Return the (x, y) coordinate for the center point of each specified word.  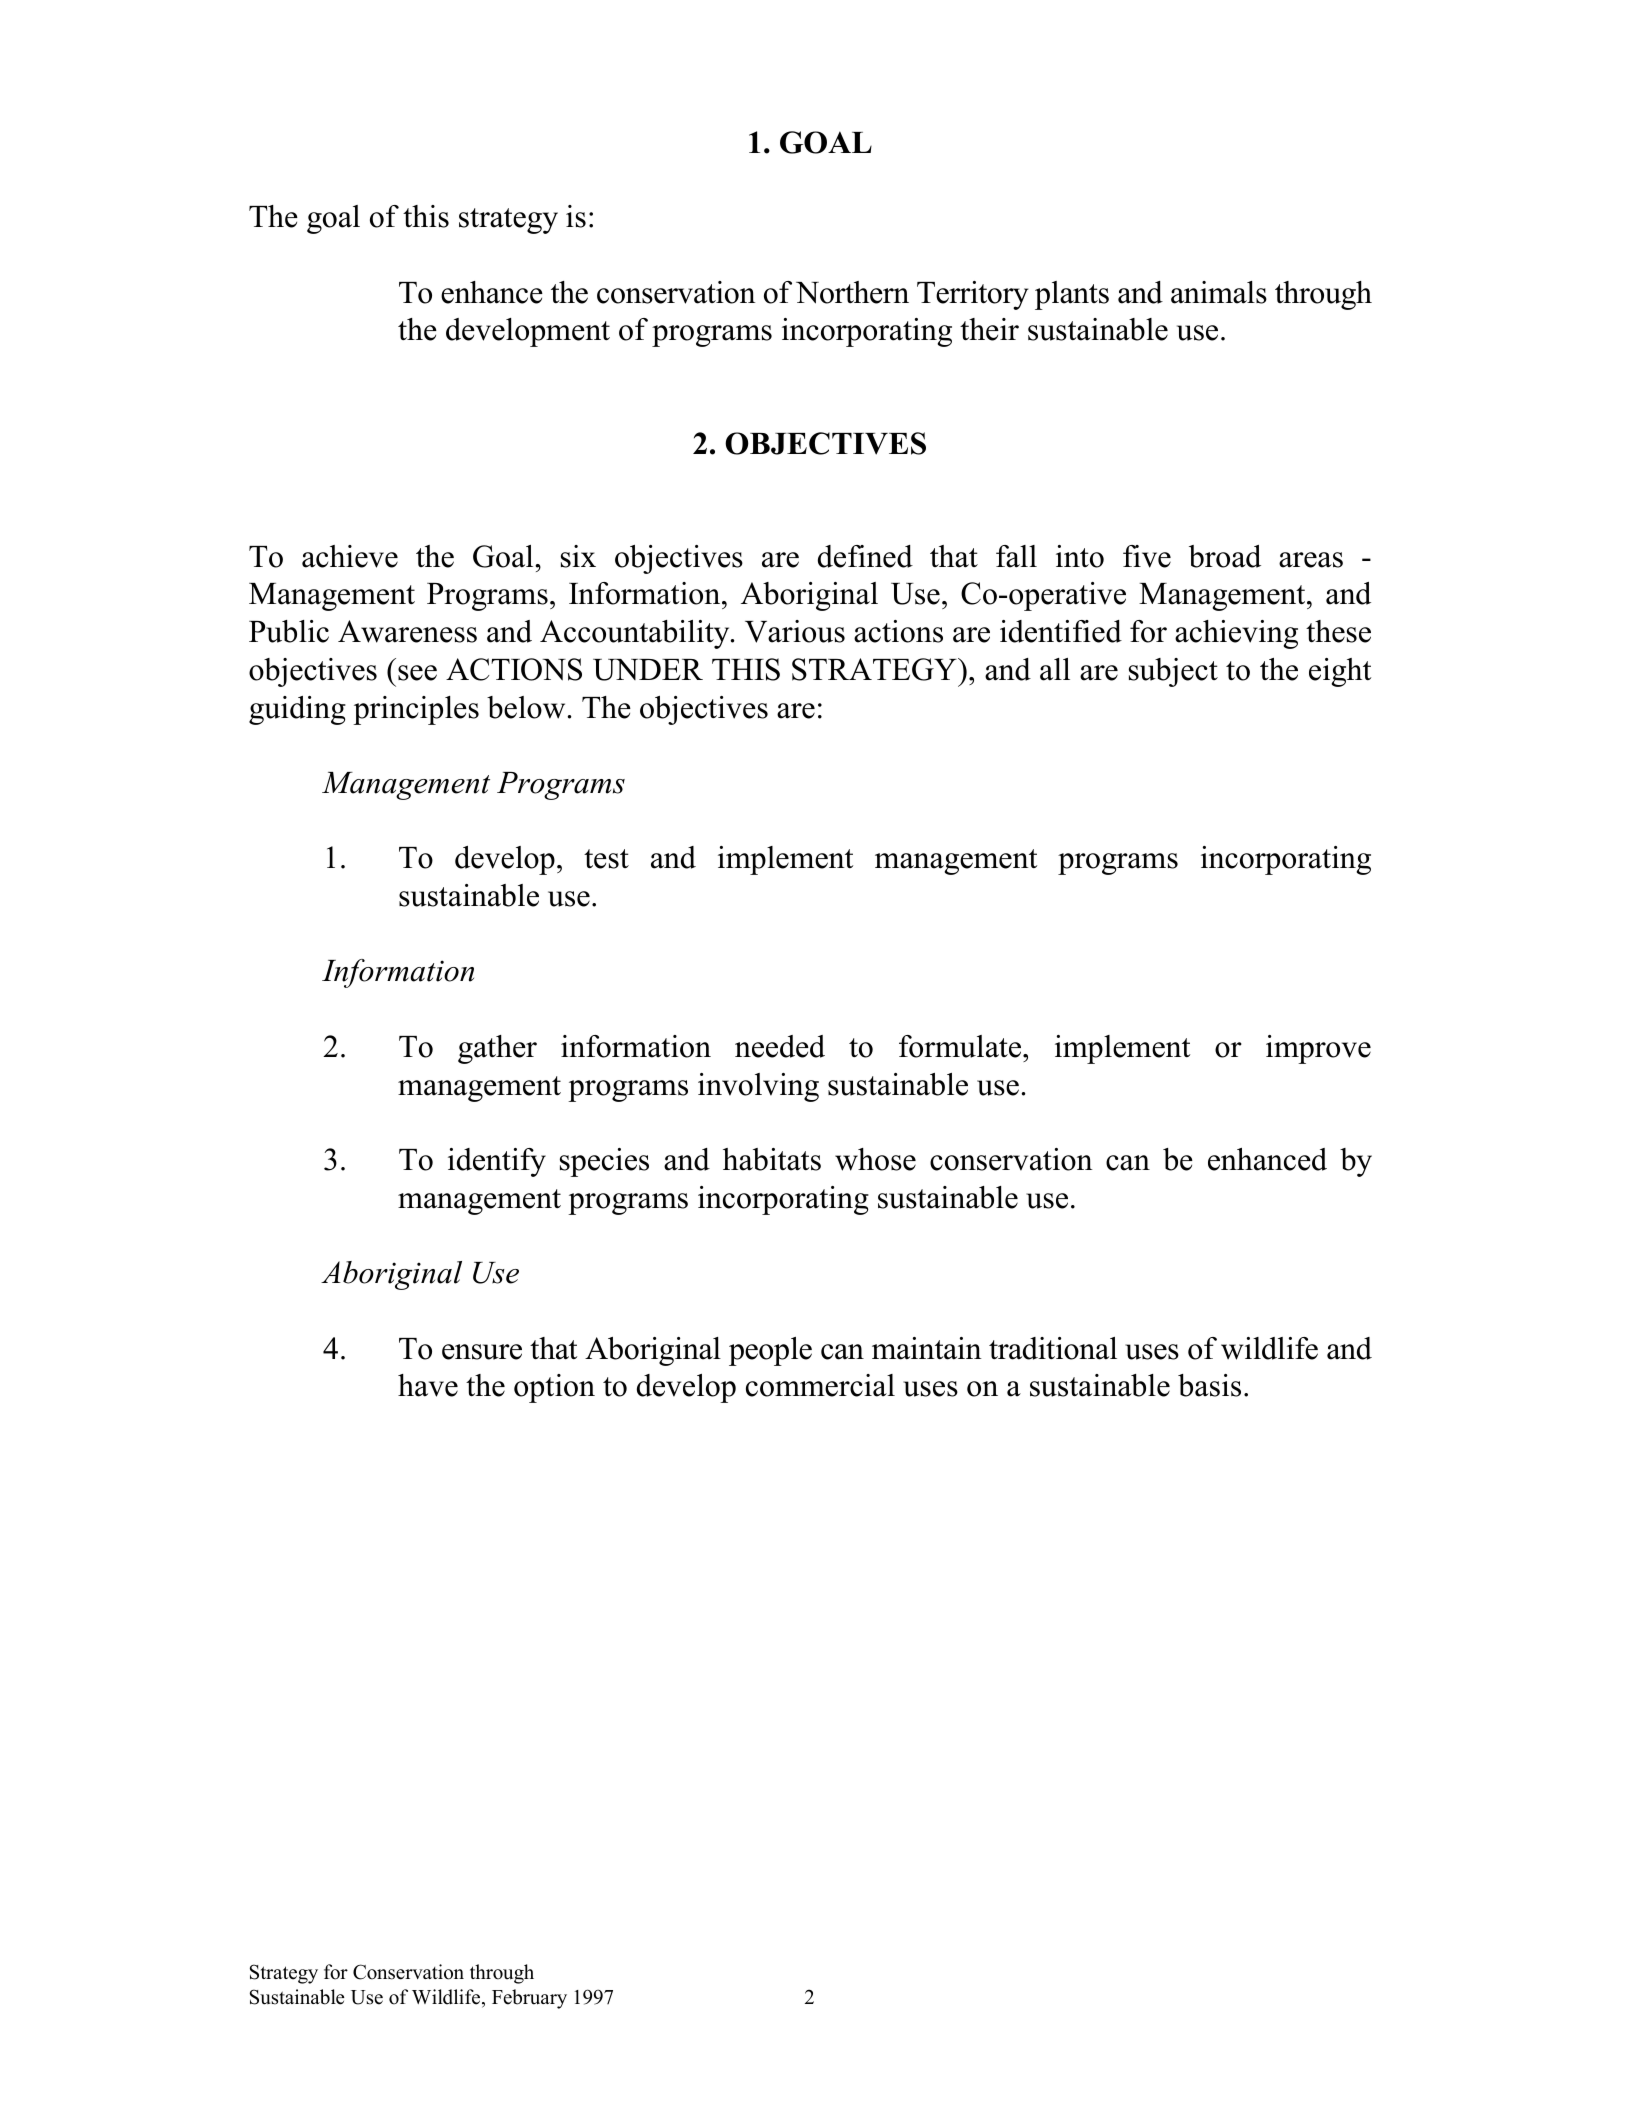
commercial (820, 1385)
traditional (1053, 1348)
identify (497, 1162)
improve (1318, 1049)
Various (795, 631)
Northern (852, 292)
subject (1173, 672)
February (529, 1999)
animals (1219, 292)
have (428, 1385)
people (770, 1351)
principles (416, 710)
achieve (350, 556)
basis (1209, 1385)
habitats (772, 1159)
